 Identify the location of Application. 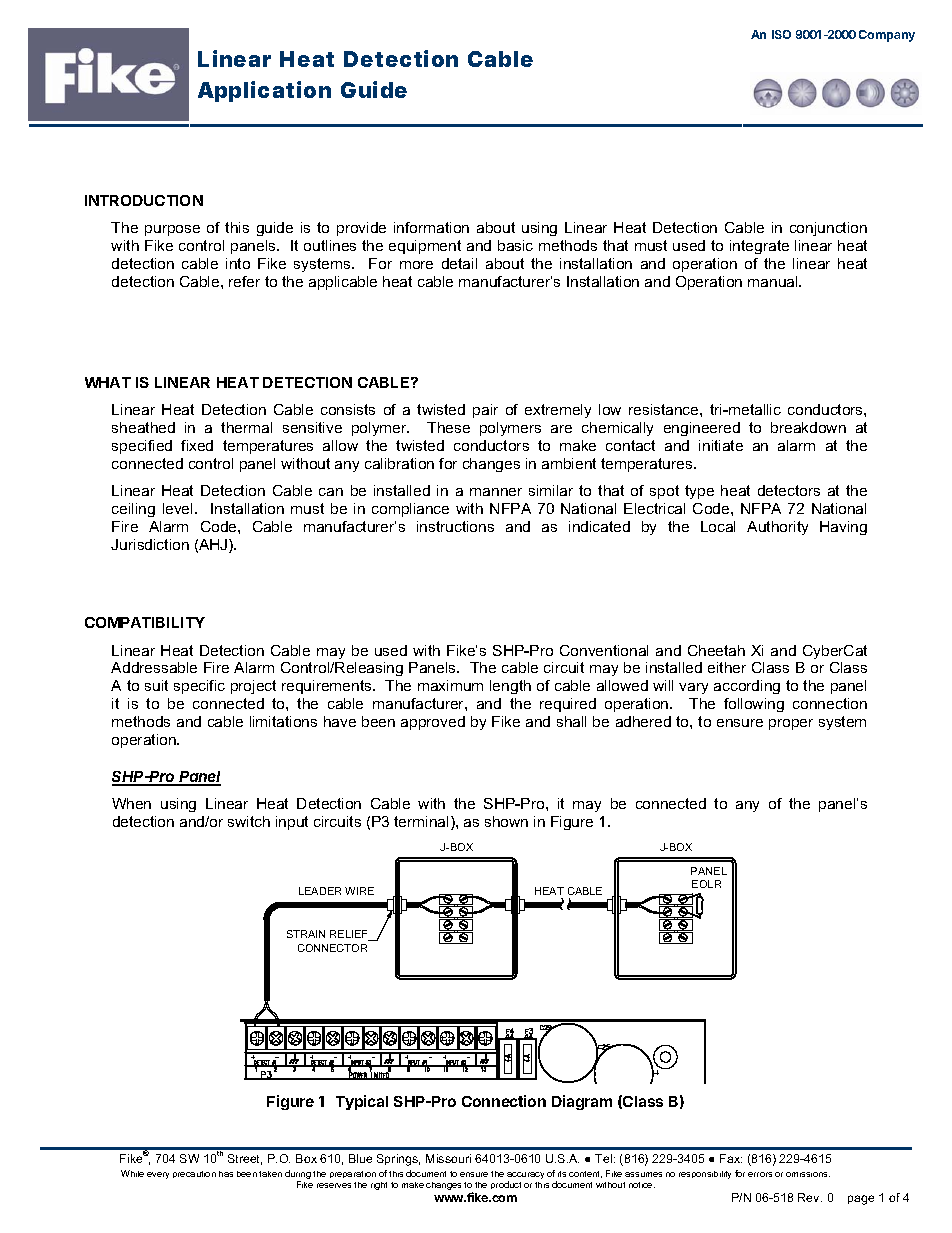
(264, 91).
